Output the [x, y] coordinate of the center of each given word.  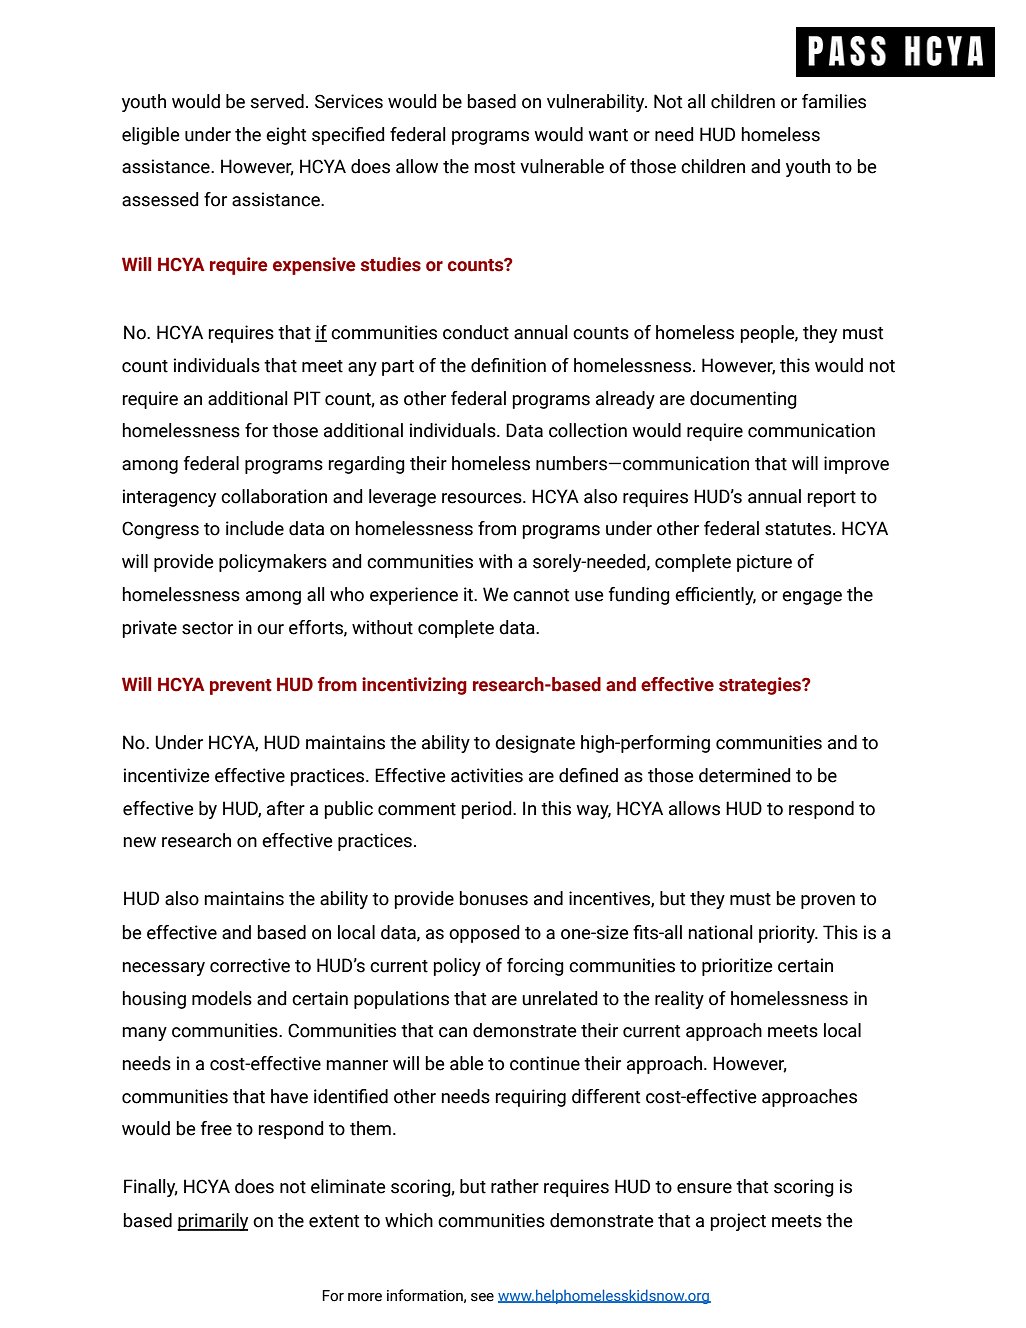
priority [788, 934]
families [834, 101]
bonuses [493, 898]
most [494, 167]
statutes [798, 529]
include [255, 528]
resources [483, 498]
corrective [250, 965]
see [482, 1297]
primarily [212, 1222]
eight [286, 136]
